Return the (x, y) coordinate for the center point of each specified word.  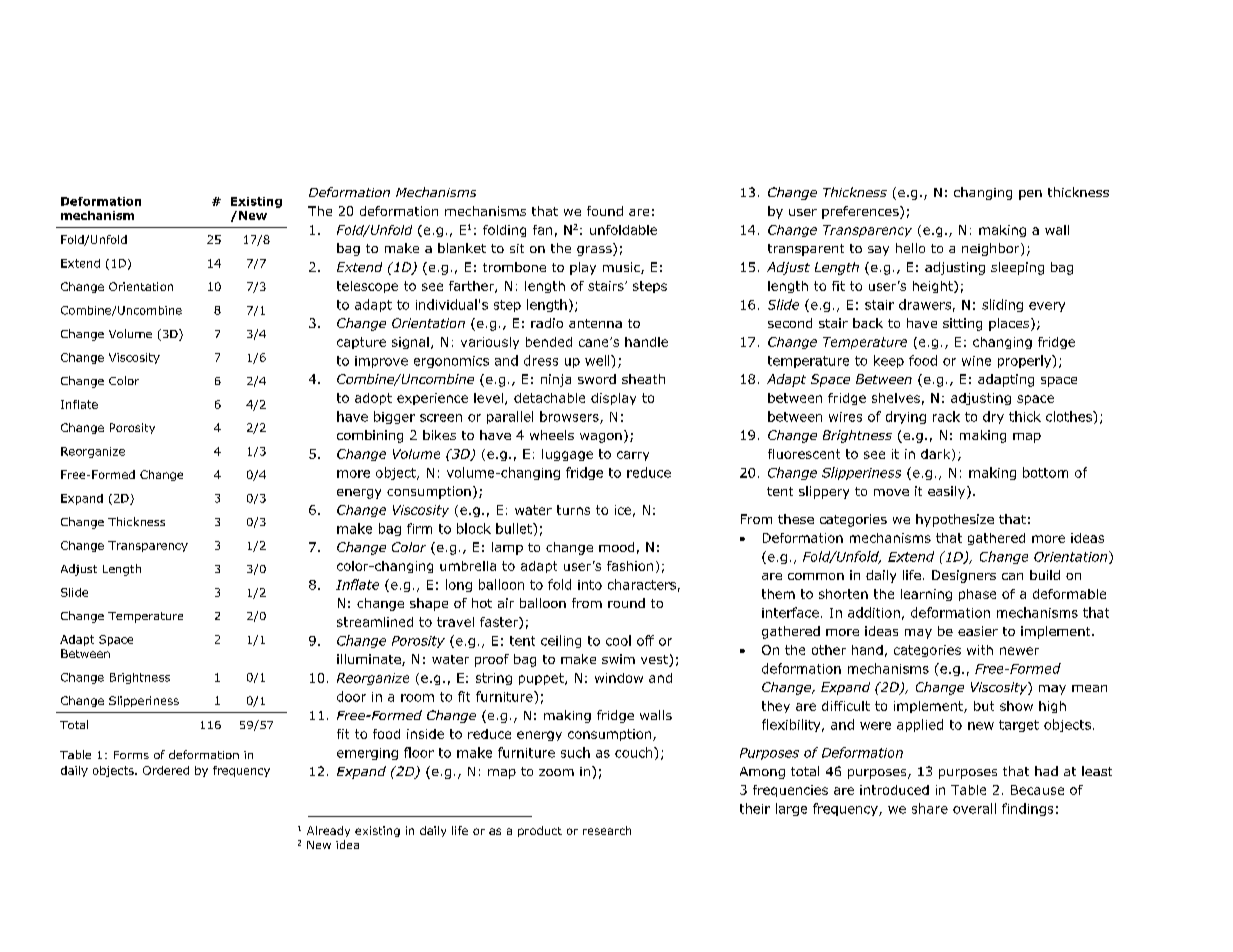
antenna (595, 323)
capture (361, 343)
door (351, 696)
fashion (630, 566)
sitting (962, 324)
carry (633, 456)
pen (1030, 195)
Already (328, 831)
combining (370, 436)
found (605, 211)
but (984, 706)
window (619, 678)
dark (937, 455)
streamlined (375, 622)
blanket (462, 248)
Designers (964, 576)
